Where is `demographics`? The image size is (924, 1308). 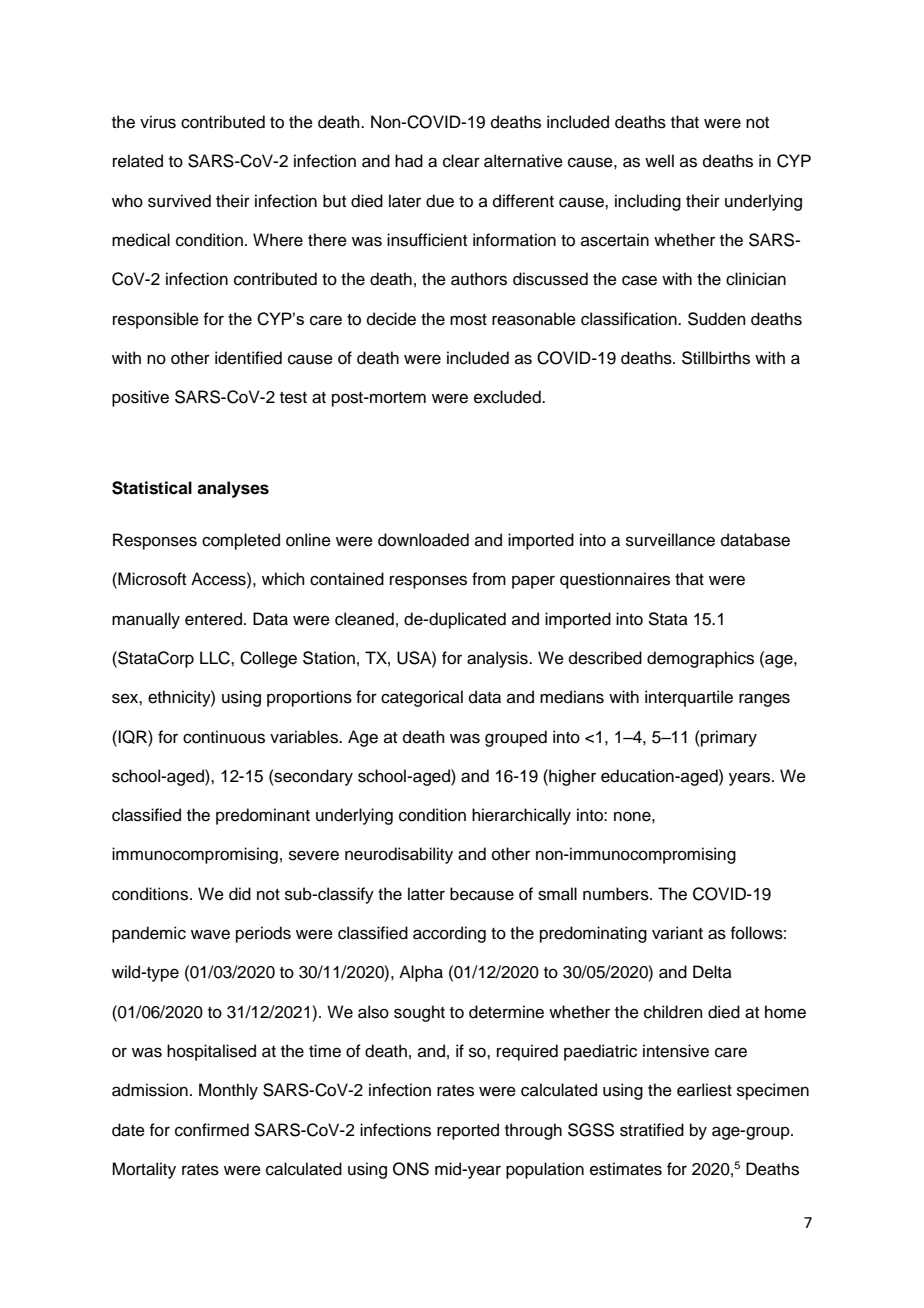 demographics is located at coordinates (700, 659).
